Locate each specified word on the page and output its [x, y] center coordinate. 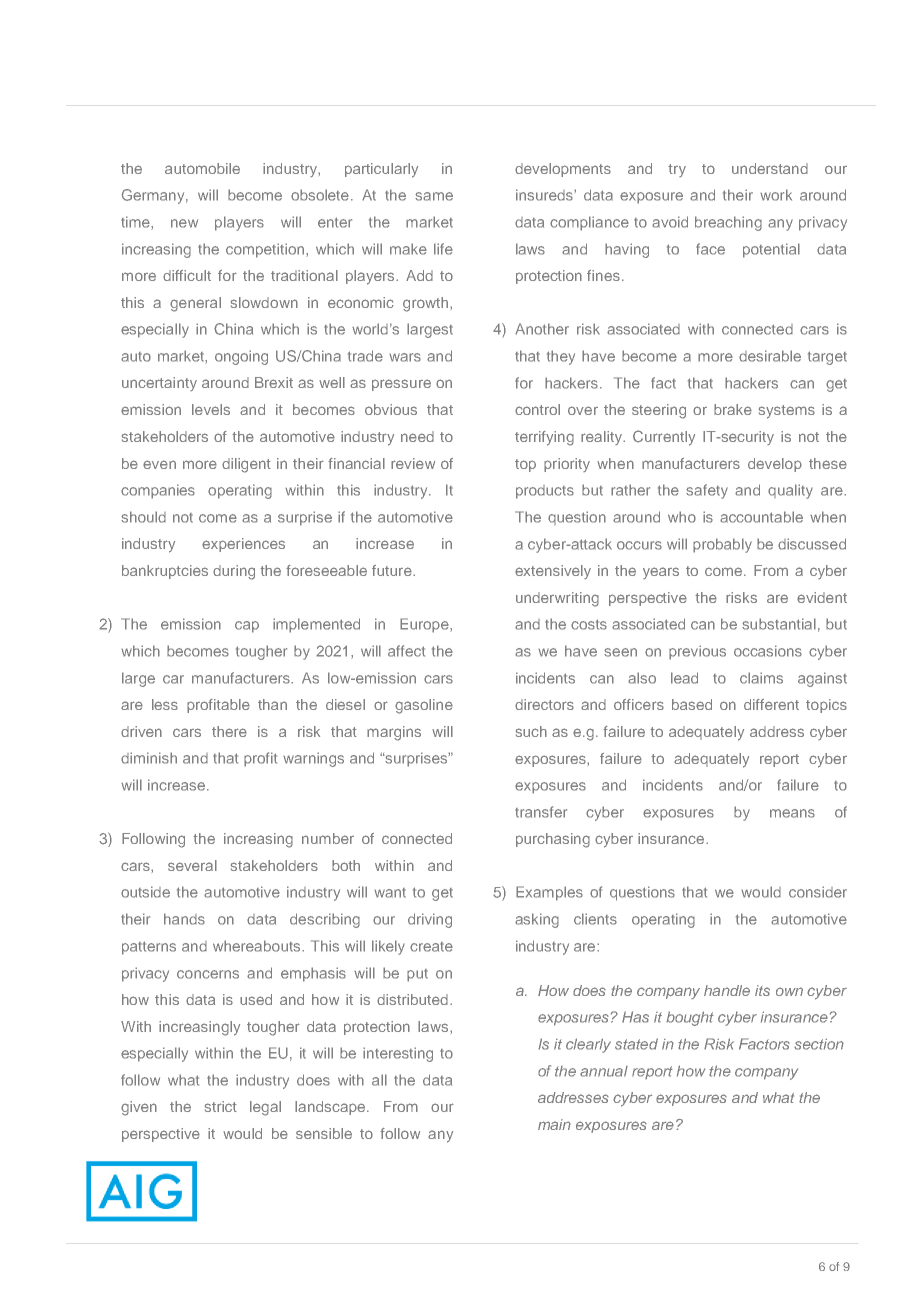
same [434, 196]
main [554, 1124]
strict [221, 1106]
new [184, 223]
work [776, 195]
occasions [768, 651]
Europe [425, 625]
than [272, 704]
